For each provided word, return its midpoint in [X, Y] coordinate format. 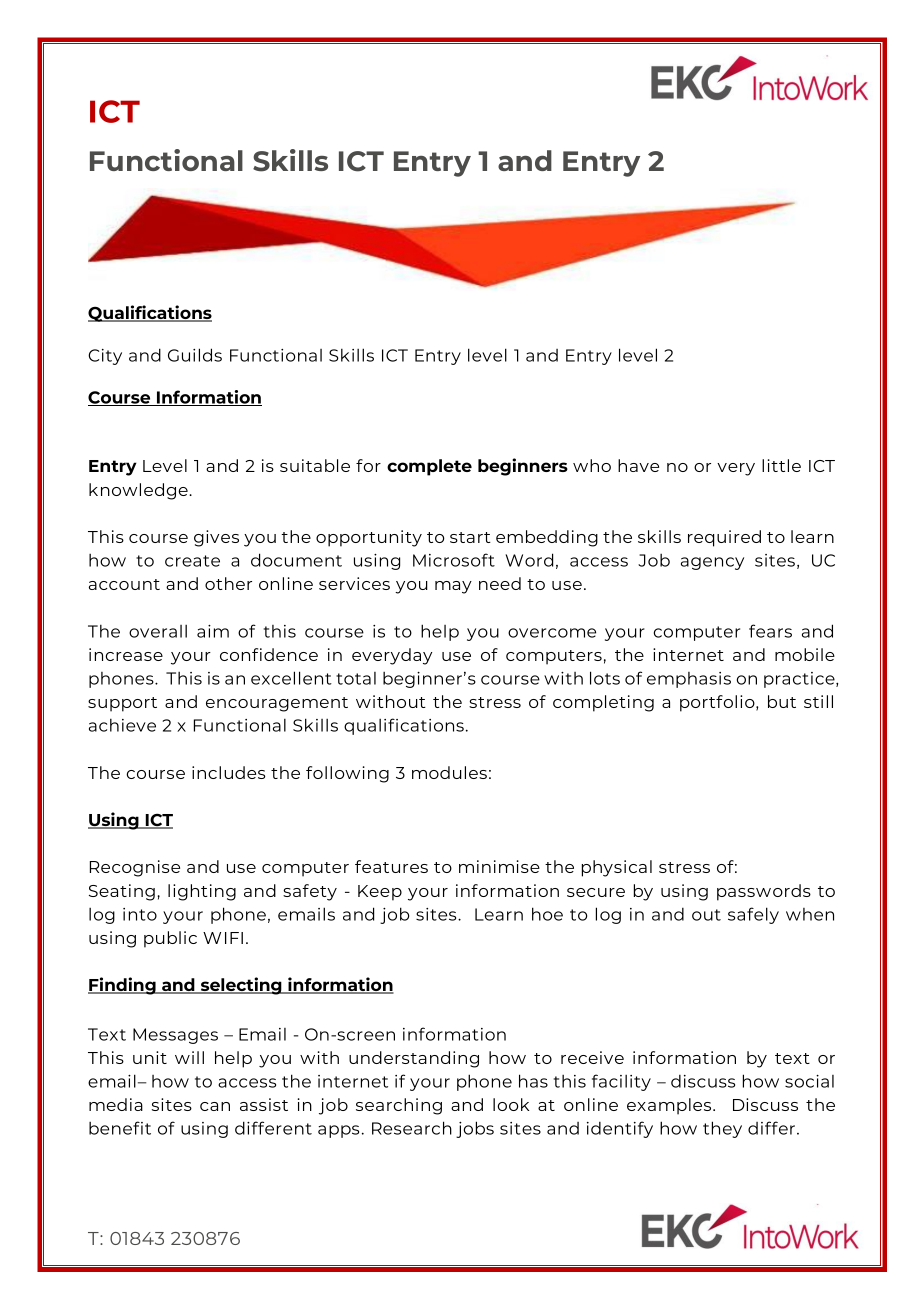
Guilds [195, 355]
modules [449, 772]
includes [228, 772]
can [215, 1106]
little [781, 465]
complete [429, 467]
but [782, 701]
